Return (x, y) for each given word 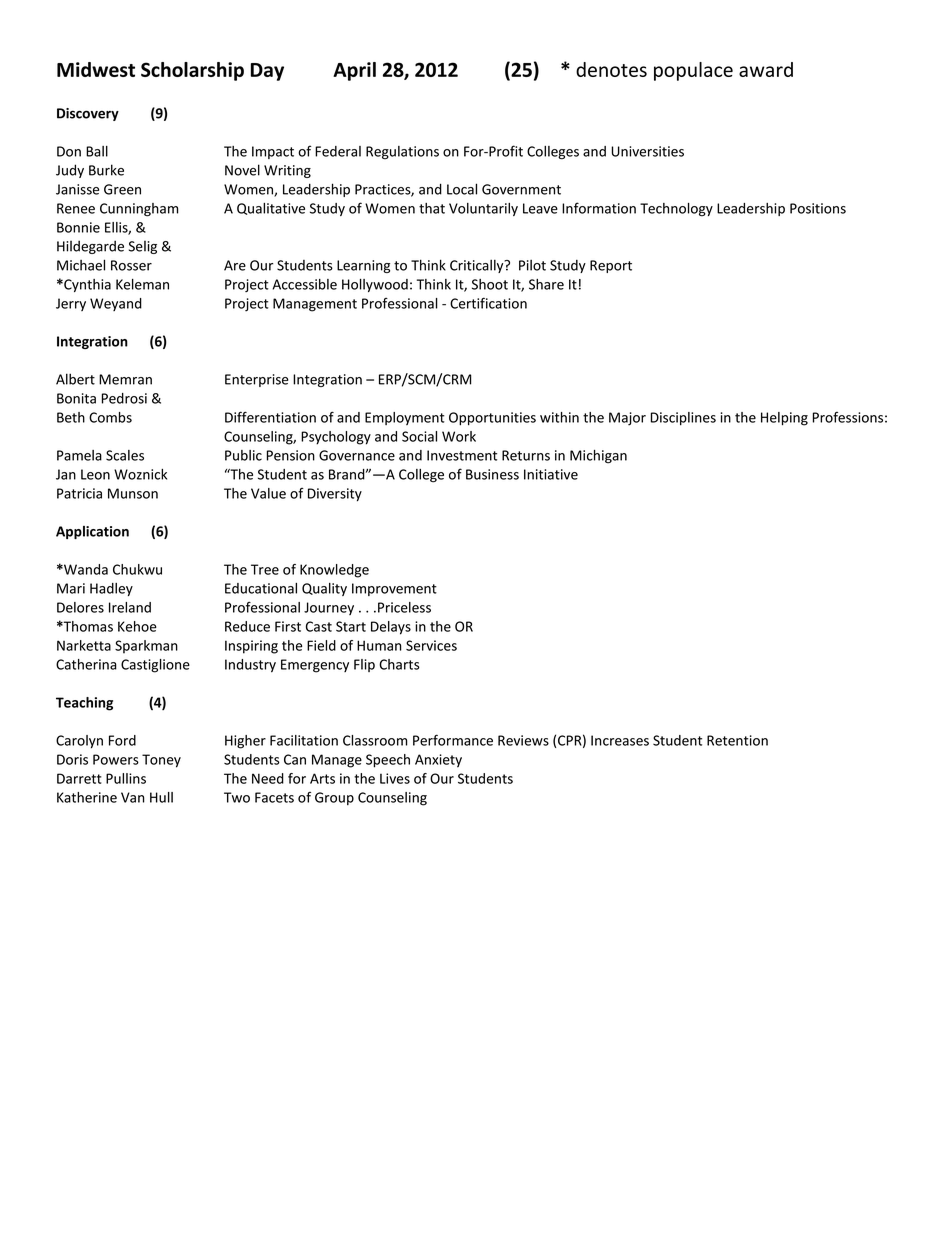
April (354, 71)
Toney (161, 761)
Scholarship (192, 71)
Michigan (598, 457)
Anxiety (438, 761)
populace (693, 71)
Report (611, 266)
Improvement (394, 589)
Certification (488, 303)
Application (92, 532)
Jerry (71, 304)
